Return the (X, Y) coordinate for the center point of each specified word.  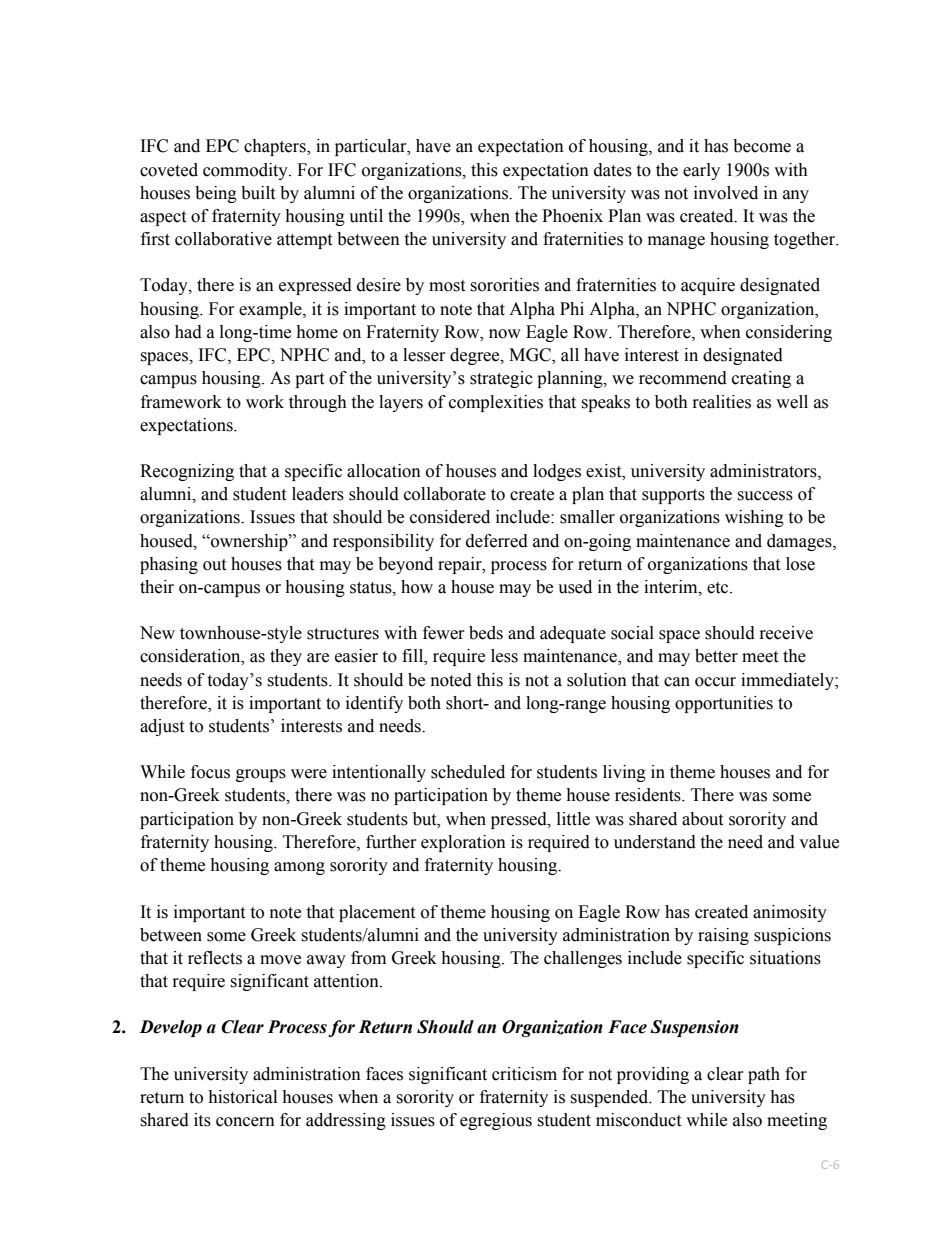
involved (726, 193)
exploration (463, 843)
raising (723, 936)
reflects (215, 958)
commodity (246, 171)
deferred (497, 541)
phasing (169, 565)
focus (210, 772)
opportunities (724, 704)
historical (242, 1097)
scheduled (468, 772)
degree (476, 356)
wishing (754, 518)
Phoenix (572, 216)
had (188, 332)
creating (761, 379)
